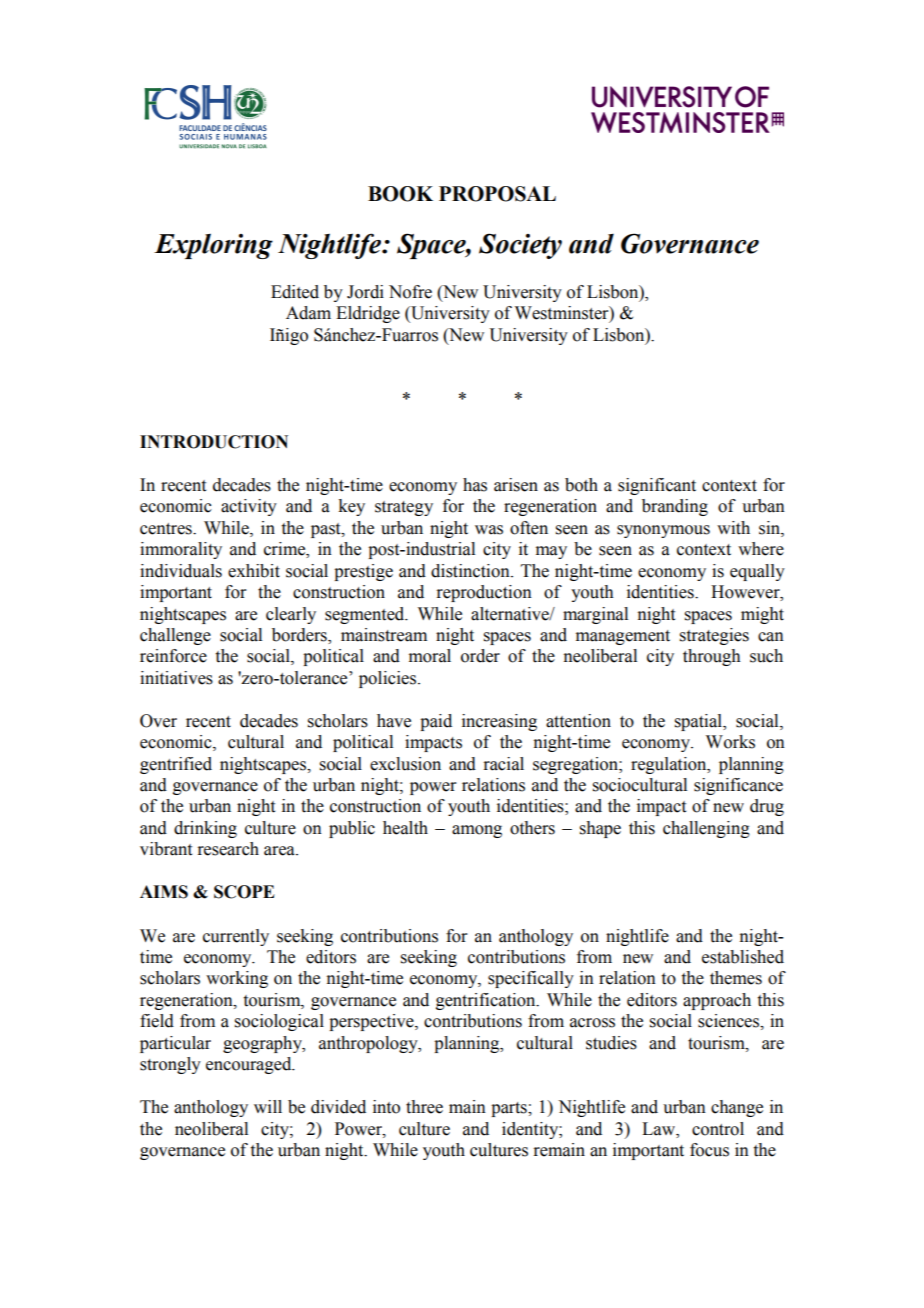  Describe the element at coordinates (214, 442) in the page. I see `INTRODUCTION` at that location.
